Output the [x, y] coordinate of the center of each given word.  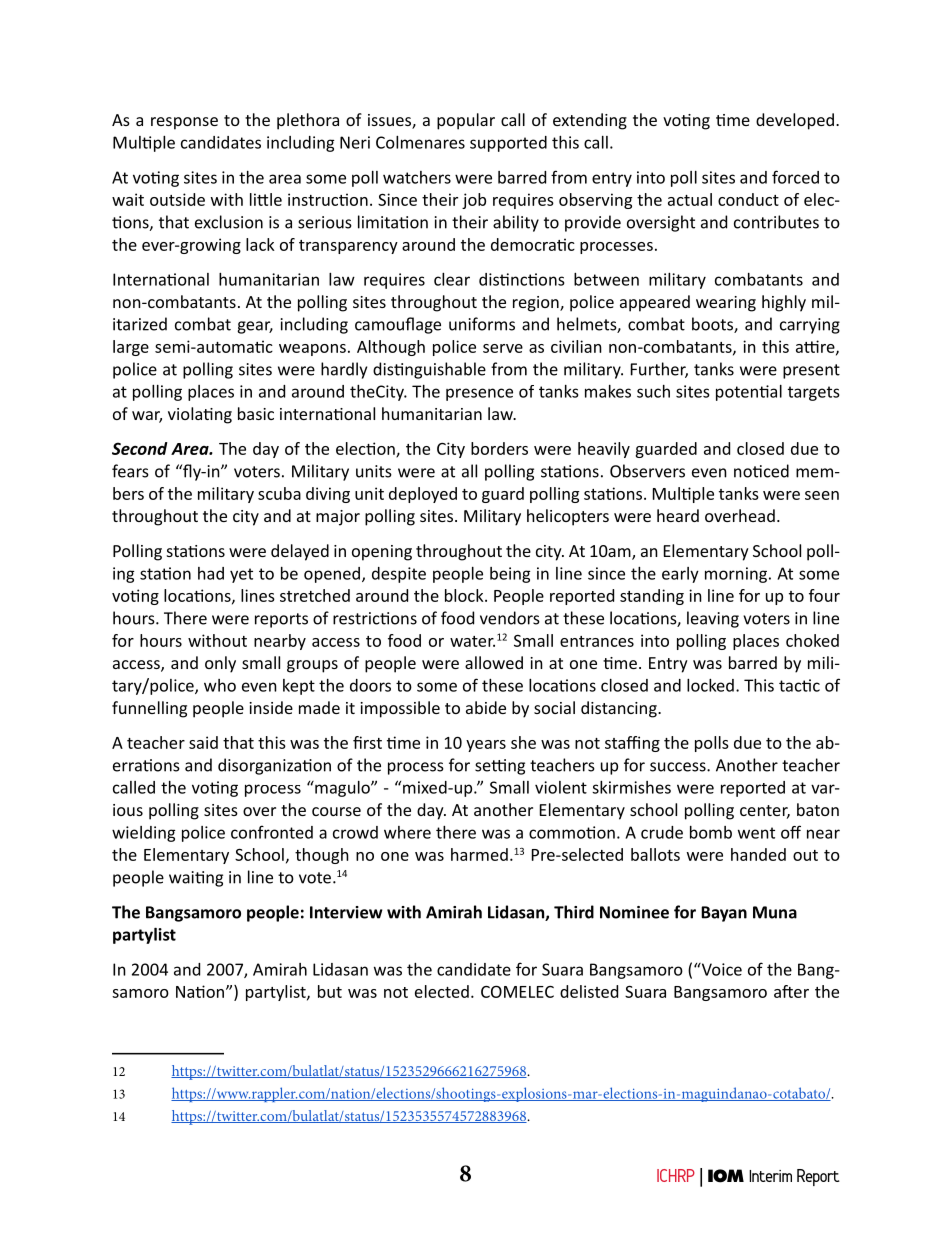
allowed [494, 662]
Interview [346, 912]
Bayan [724, 914]
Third [574, 912]
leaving [713, 619]
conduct [748, 199]
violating [200, 415]
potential [749, 393]
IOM [726, 1176]
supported [508, 144]
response [184, 123]
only [220, 664]
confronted [272, 832]
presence [479, 394]
